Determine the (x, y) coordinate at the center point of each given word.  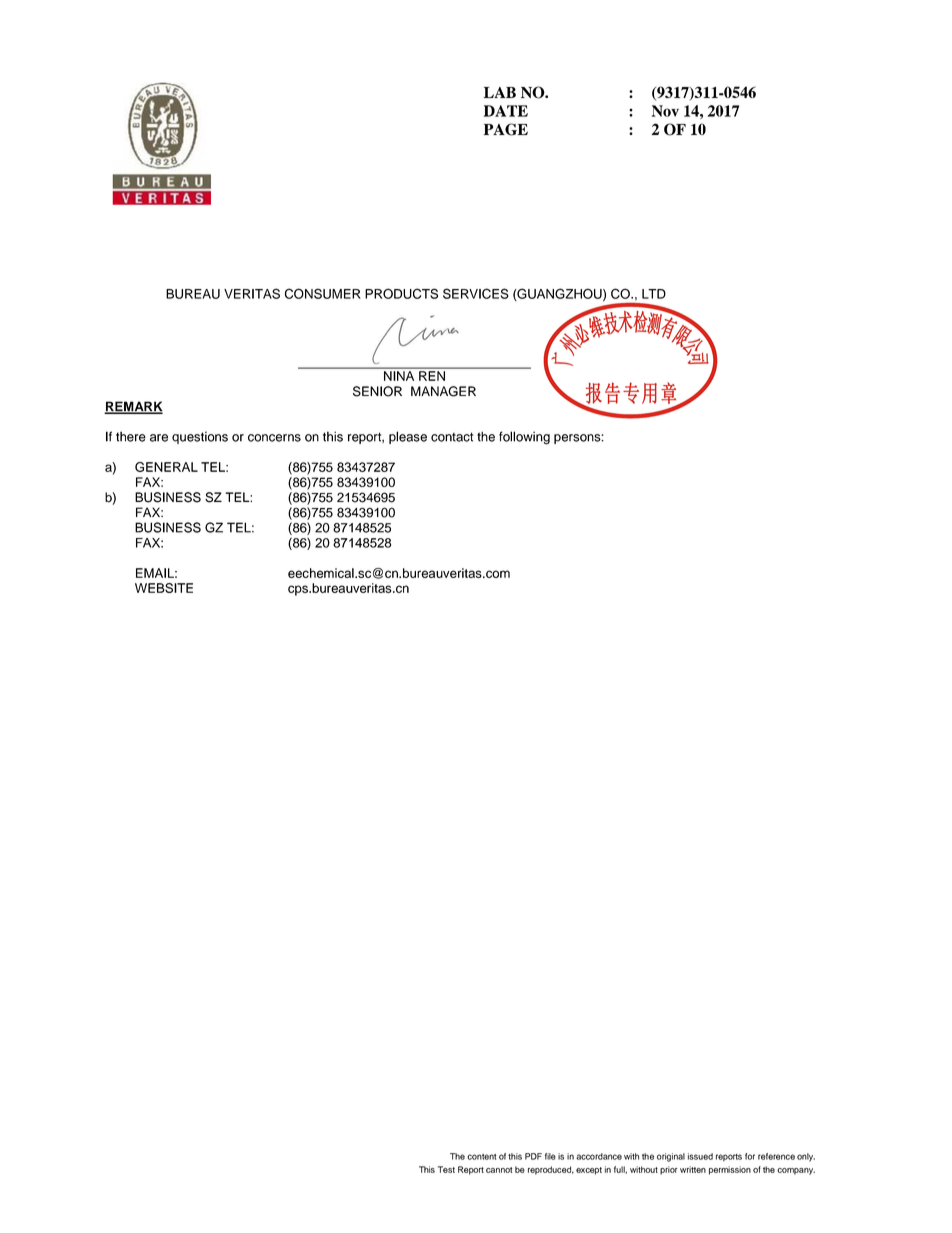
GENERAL (166, 467)
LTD (654, 294)
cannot (499, 1170)
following (524, 438)
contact (452, 437)
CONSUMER (323, 293)
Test (446, 1169)
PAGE (506, 129)
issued (700, 1156)
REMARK (133, 407)
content (481, 1157)
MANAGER (443, 391)
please (408, 437)
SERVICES (476, 293)
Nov (665, 111)
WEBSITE (164, 588)
